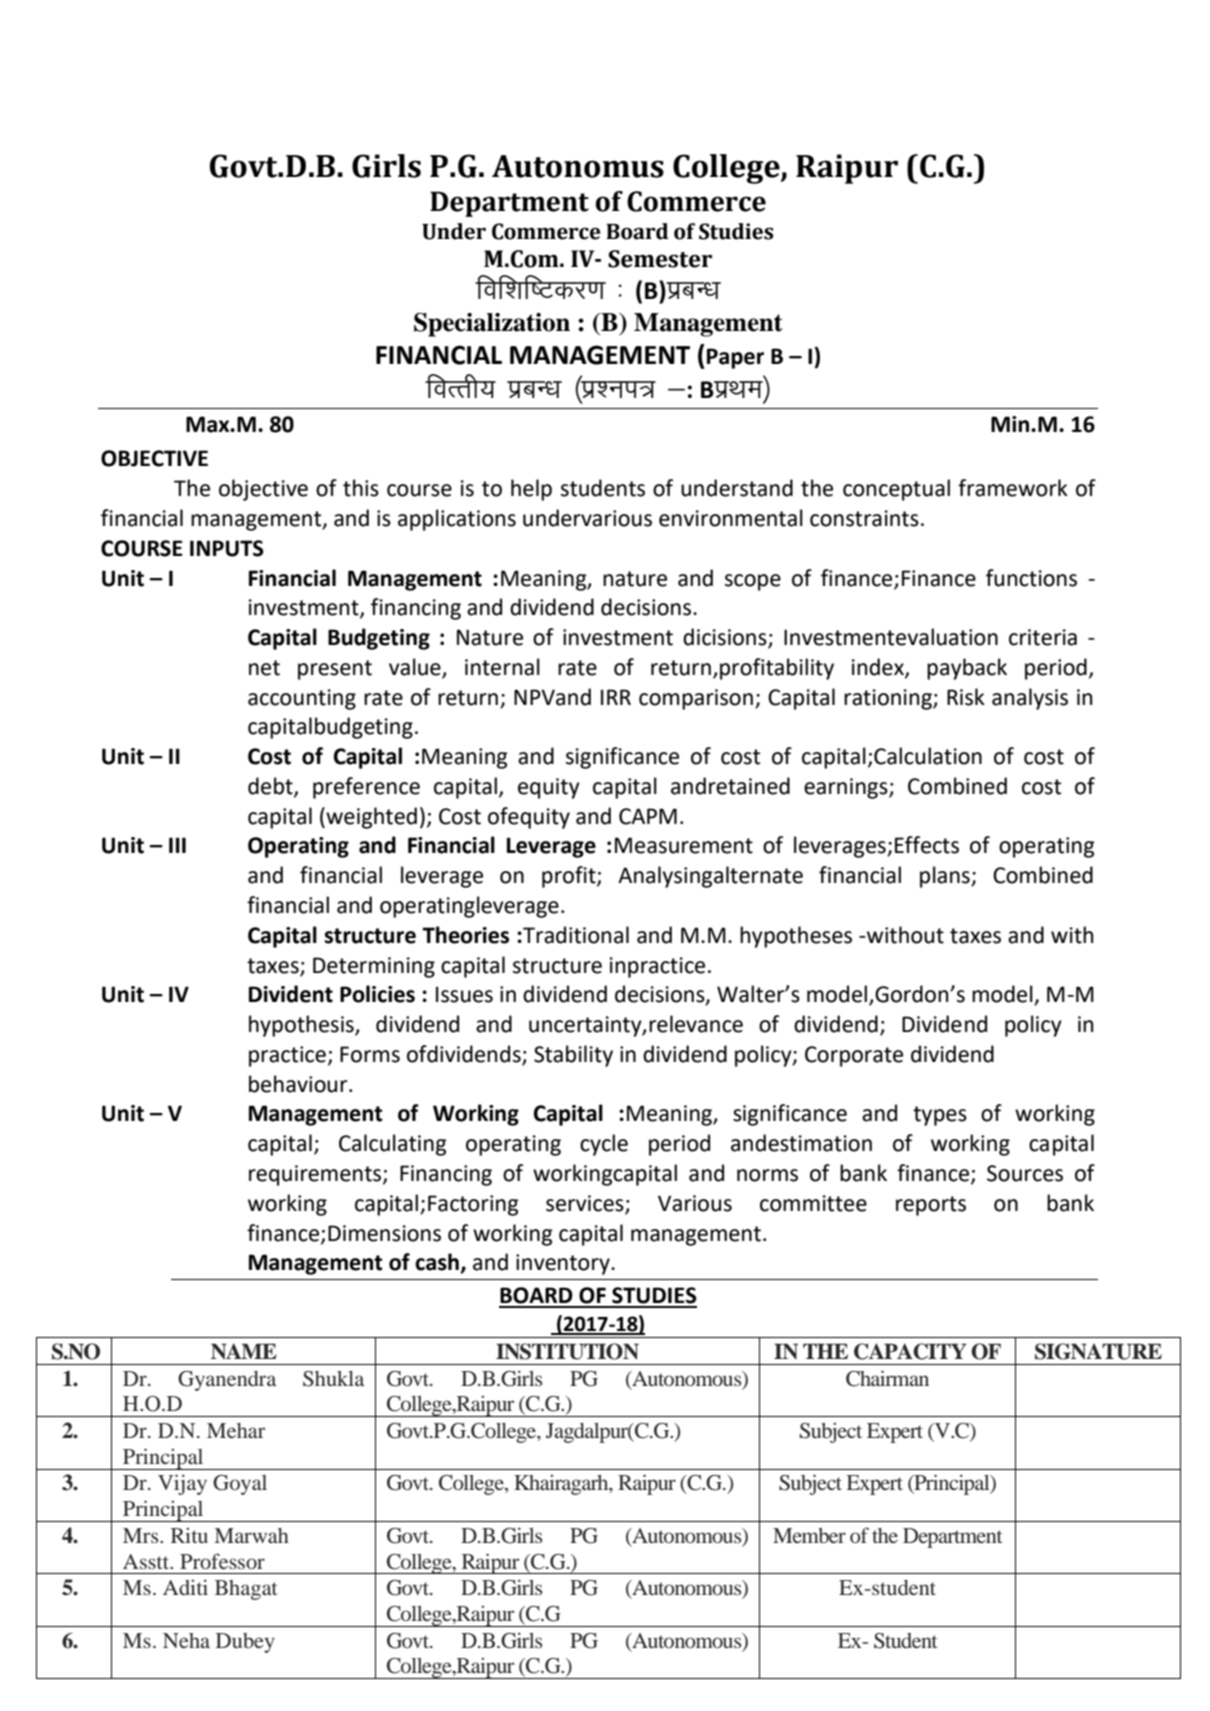 This image has height=1711, width=1210. Describe the element at coordinates (940, 1116) in the image. I see `types` at that location.
